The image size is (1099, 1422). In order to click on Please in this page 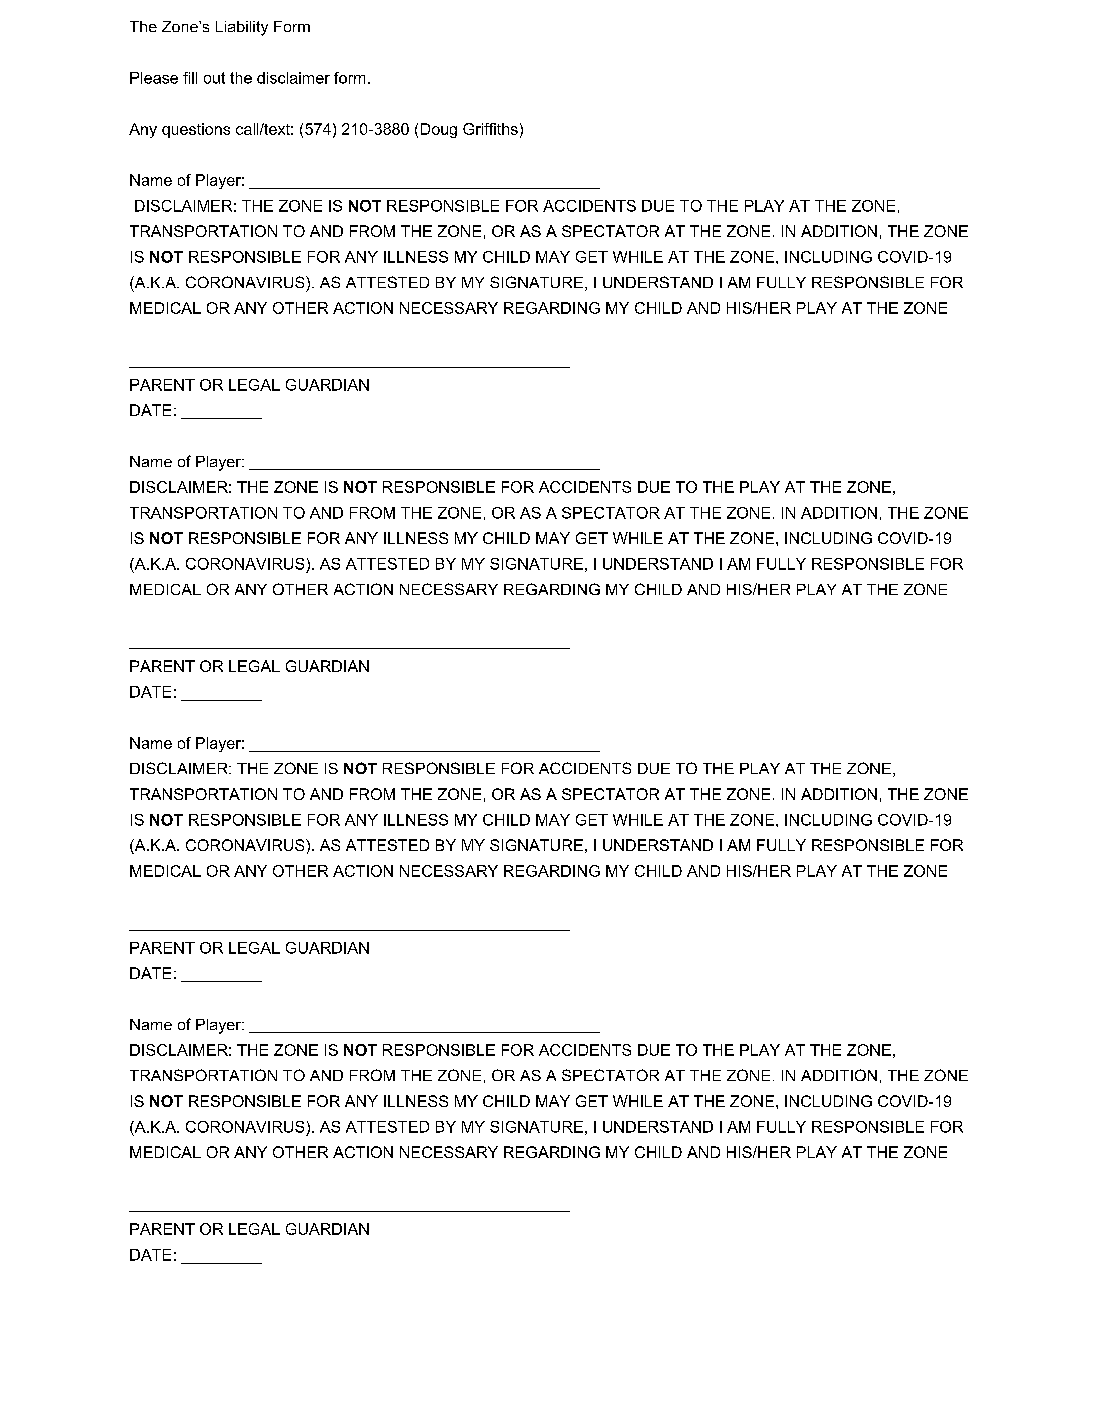, I will do `click(154, 78)`.
